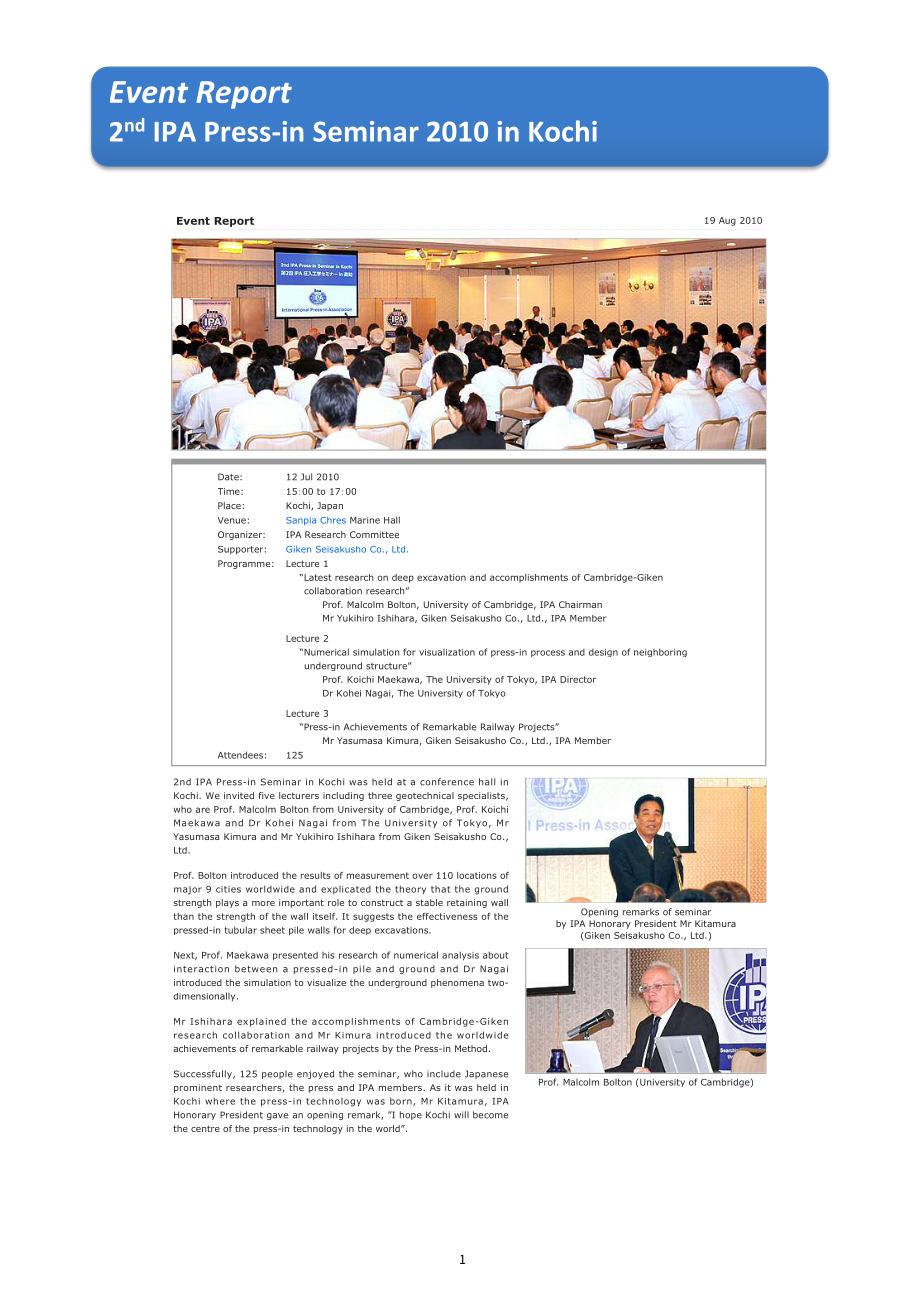 Image resolution: width=924 pixels, height=1308 pixels. What do you see at coordinates (220, 1101) in the page?
I see `where` at bounding box center [220, 1101].
